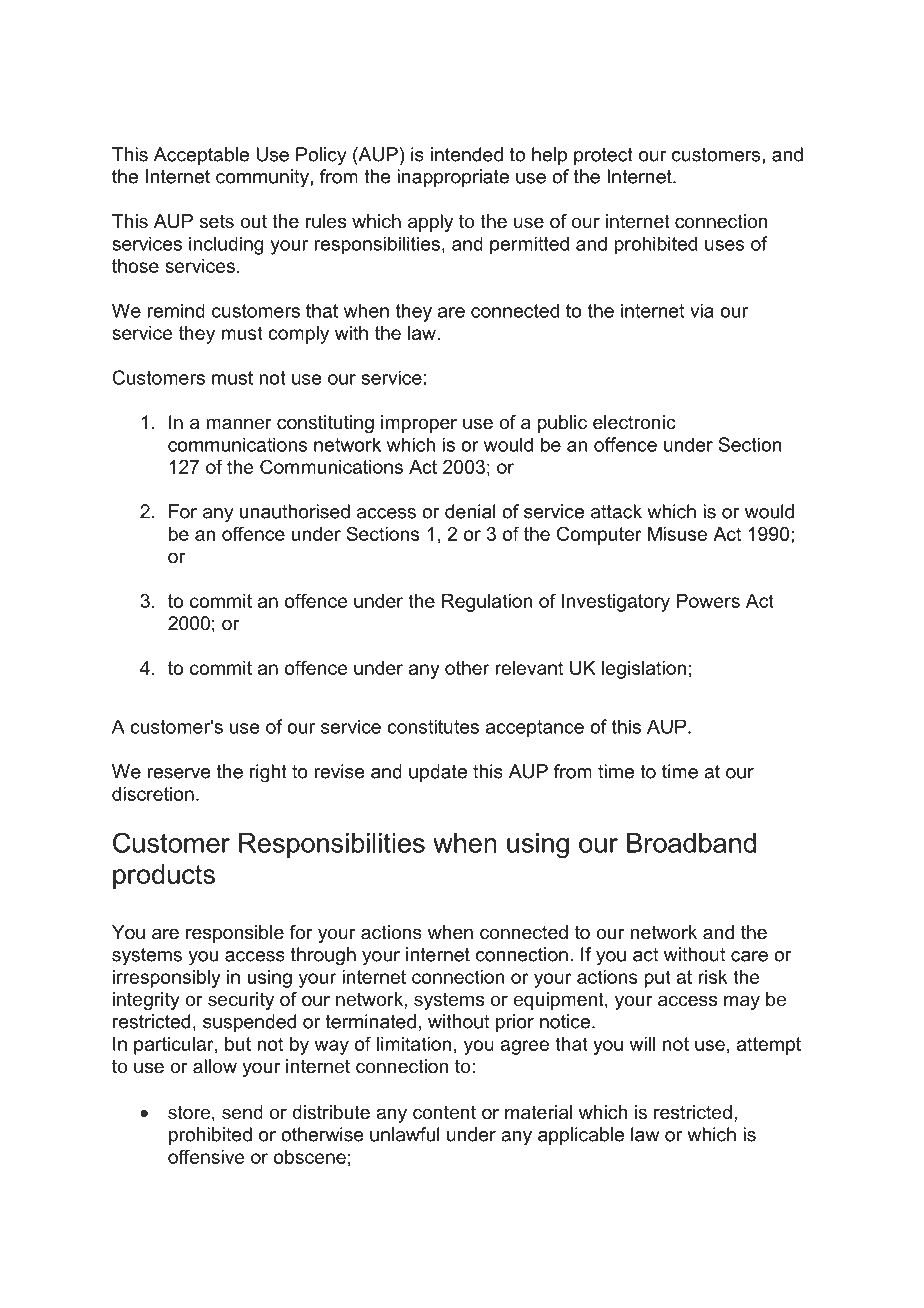 The width and height of the image is (924, 1308). What do you see at coordinates (677, 534) in the image?
I see `Misuse` at bounding box center [677, 534].
